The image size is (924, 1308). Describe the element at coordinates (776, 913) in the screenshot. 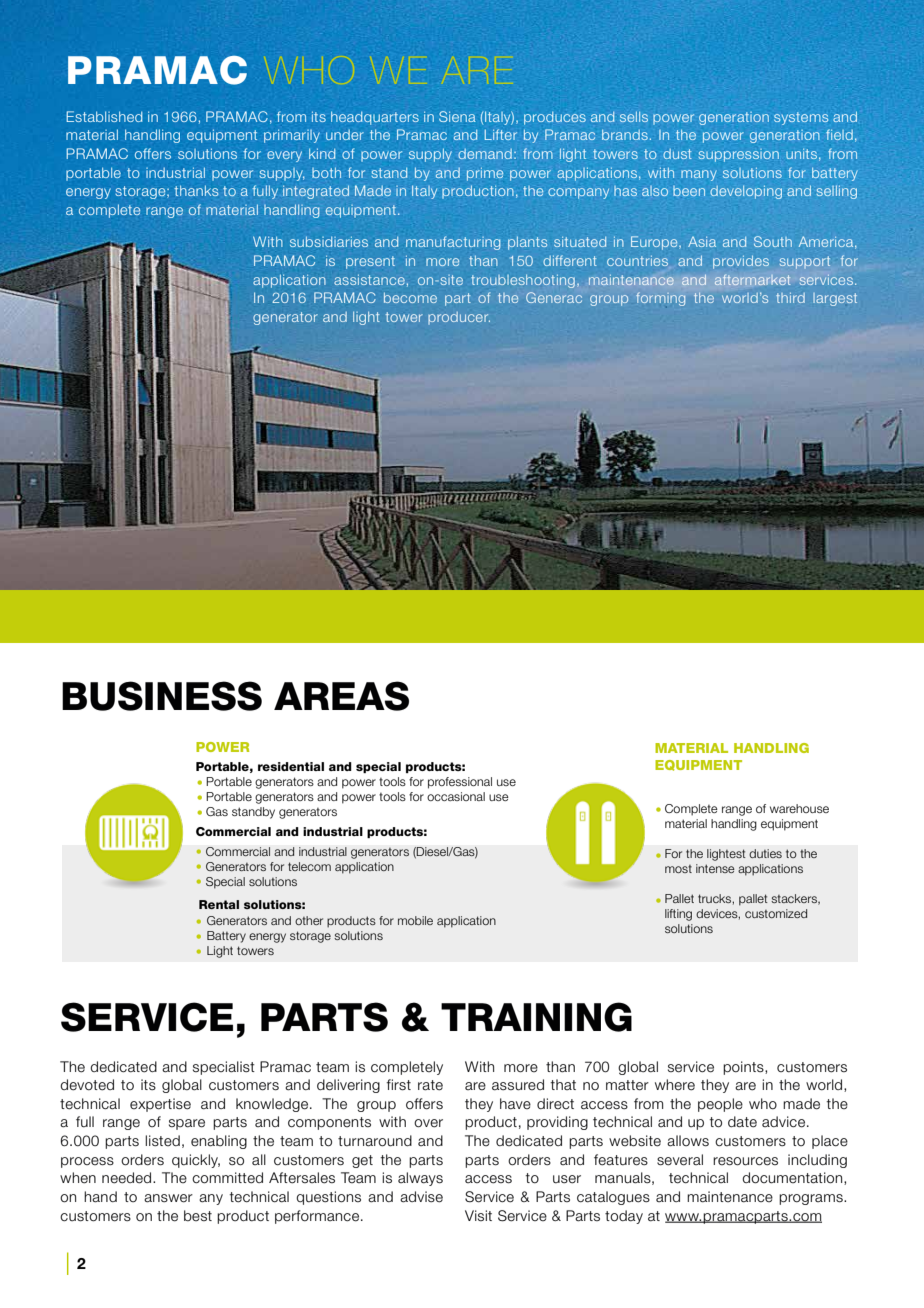

I see `customized` at that location.
